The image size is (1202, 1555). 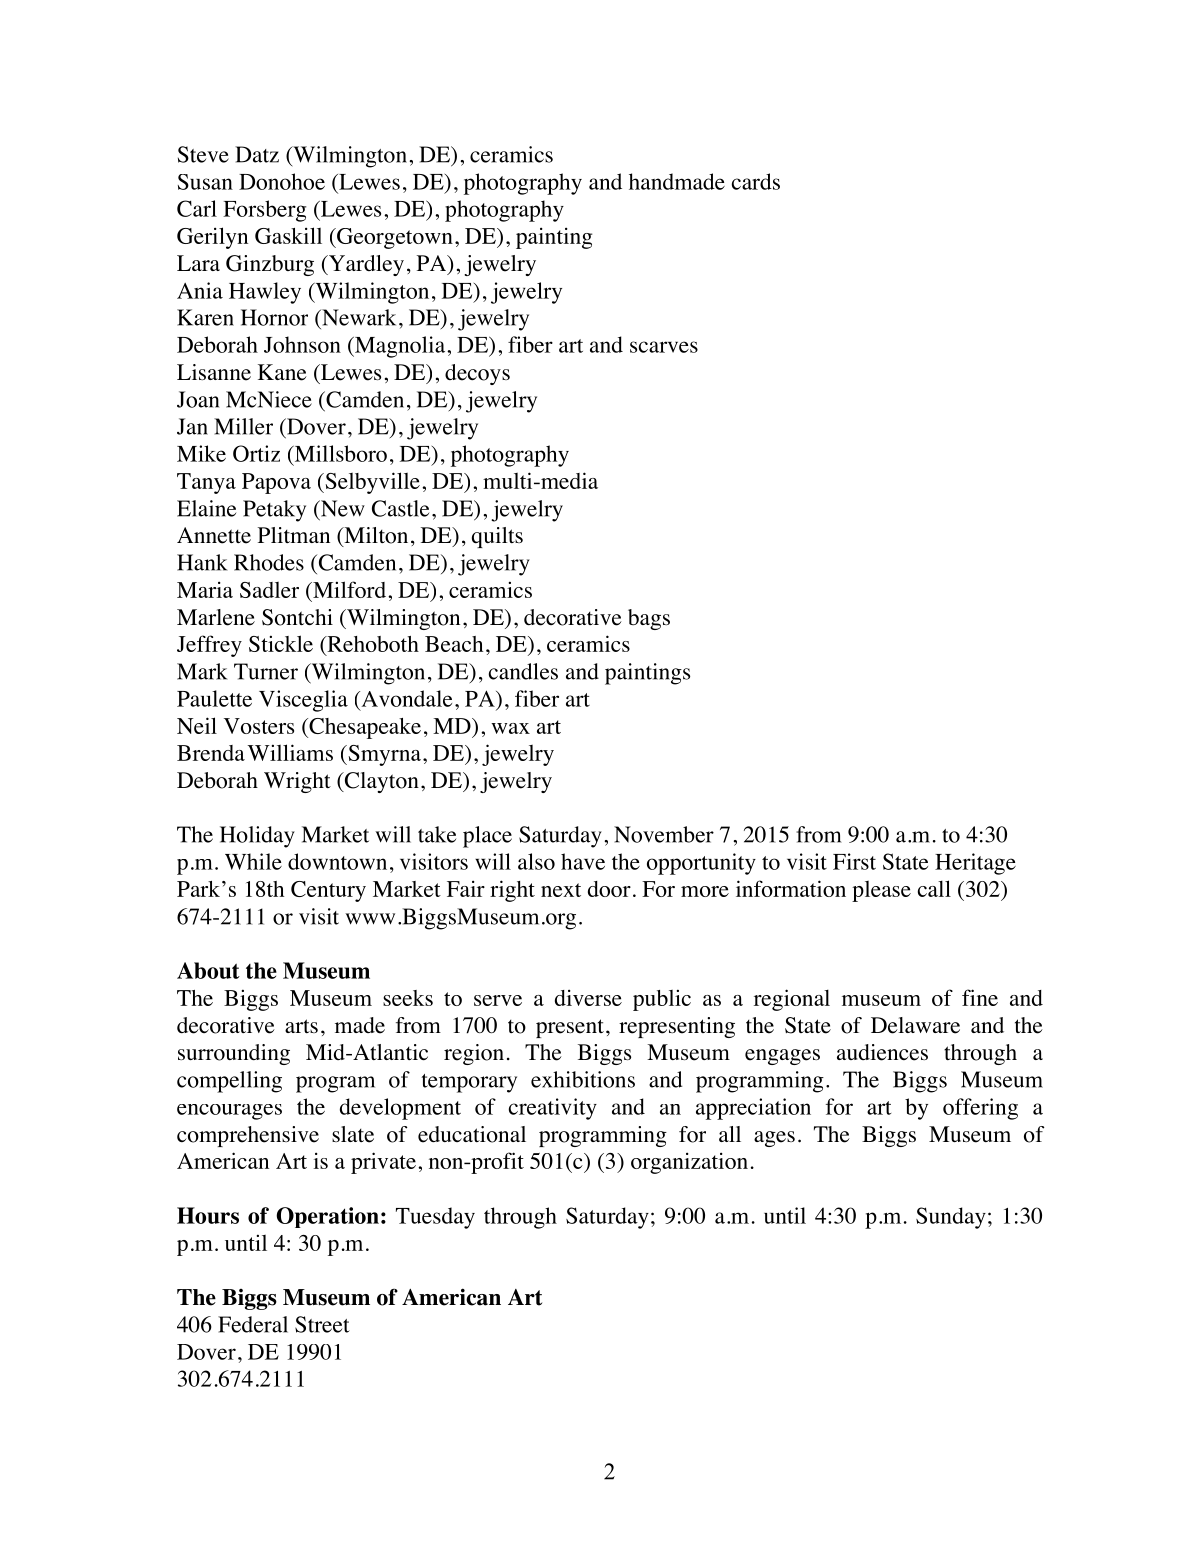 What do you see at coordinates (301, 1026) in the image?
I see `arts` at bounding box center [301, 1026].
